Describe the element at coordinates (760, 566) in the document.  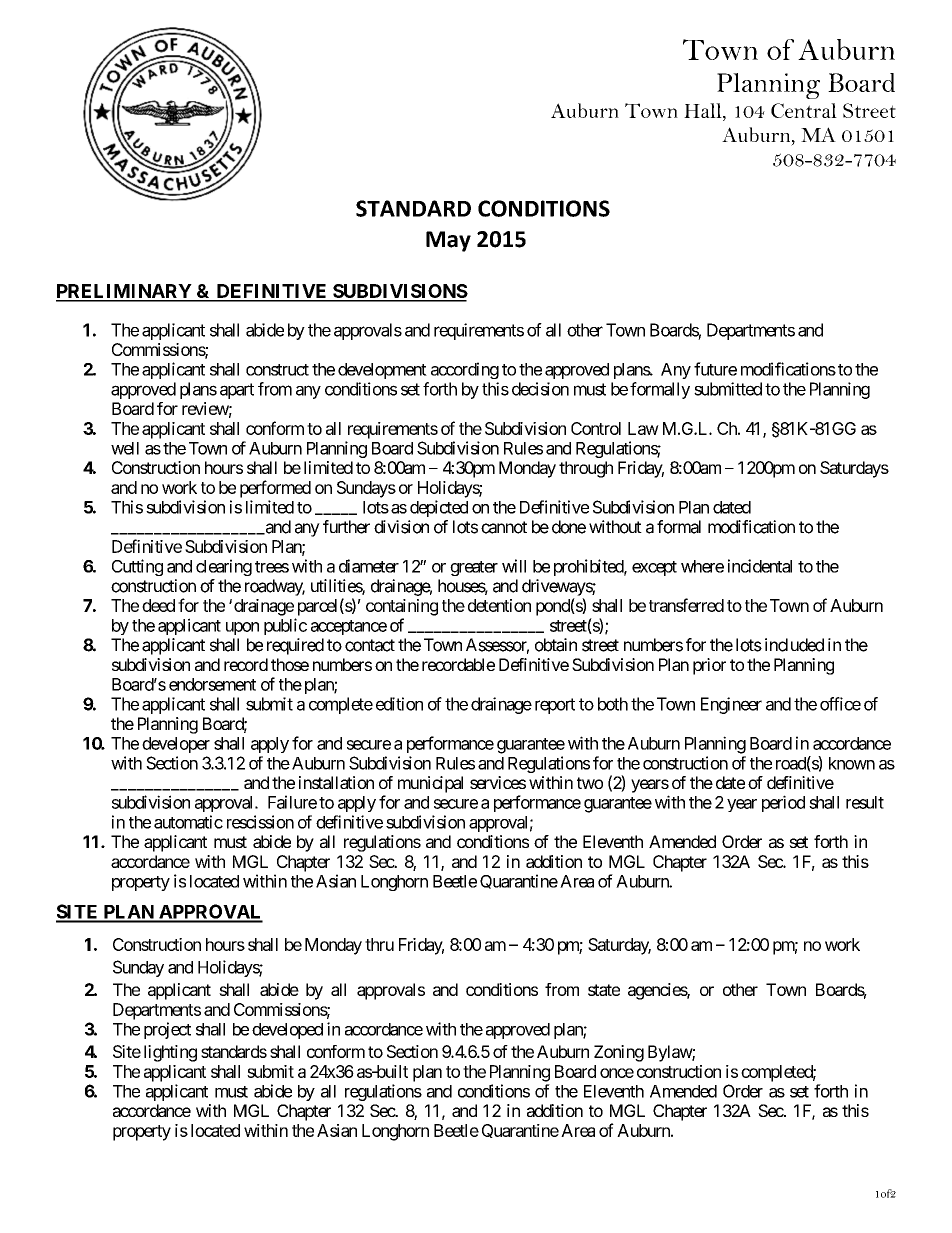
I see `incidental` at that location.
